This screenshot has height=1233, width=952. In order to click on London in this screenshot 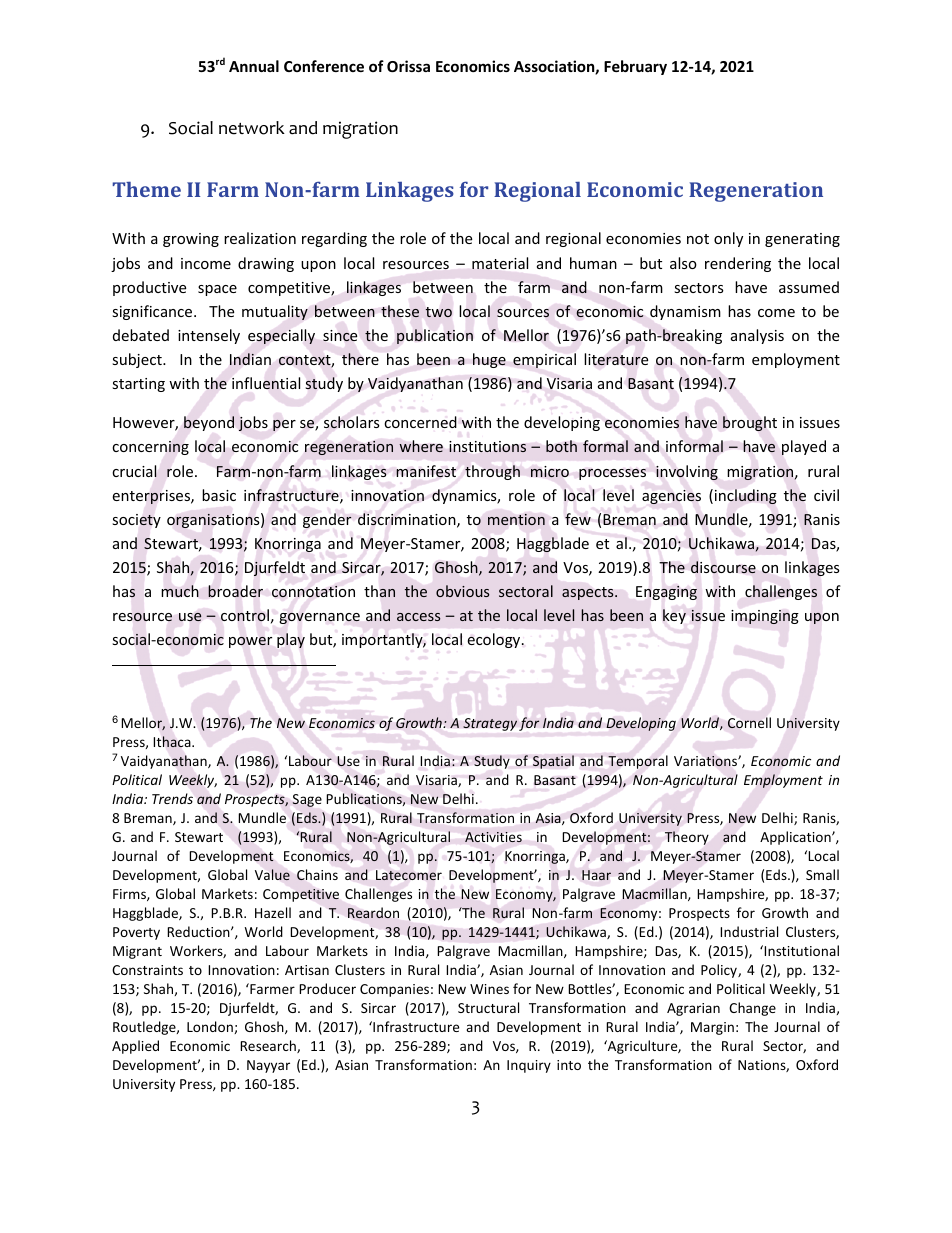, I will do `click(211, 1027)`.
